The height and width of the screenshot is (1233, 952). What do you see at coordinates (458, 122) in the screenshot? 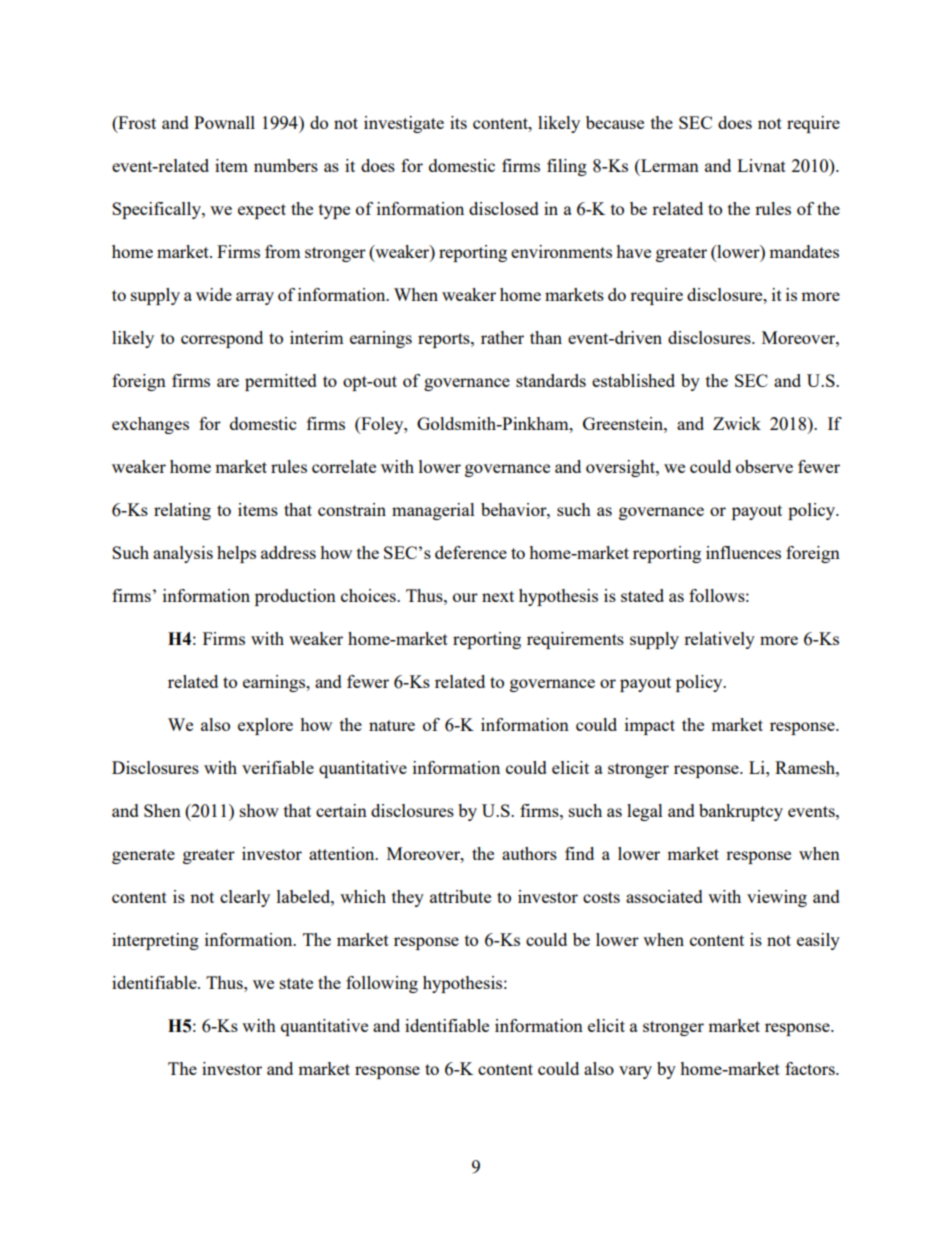
I see `its` at bounding box center [458, 122].
